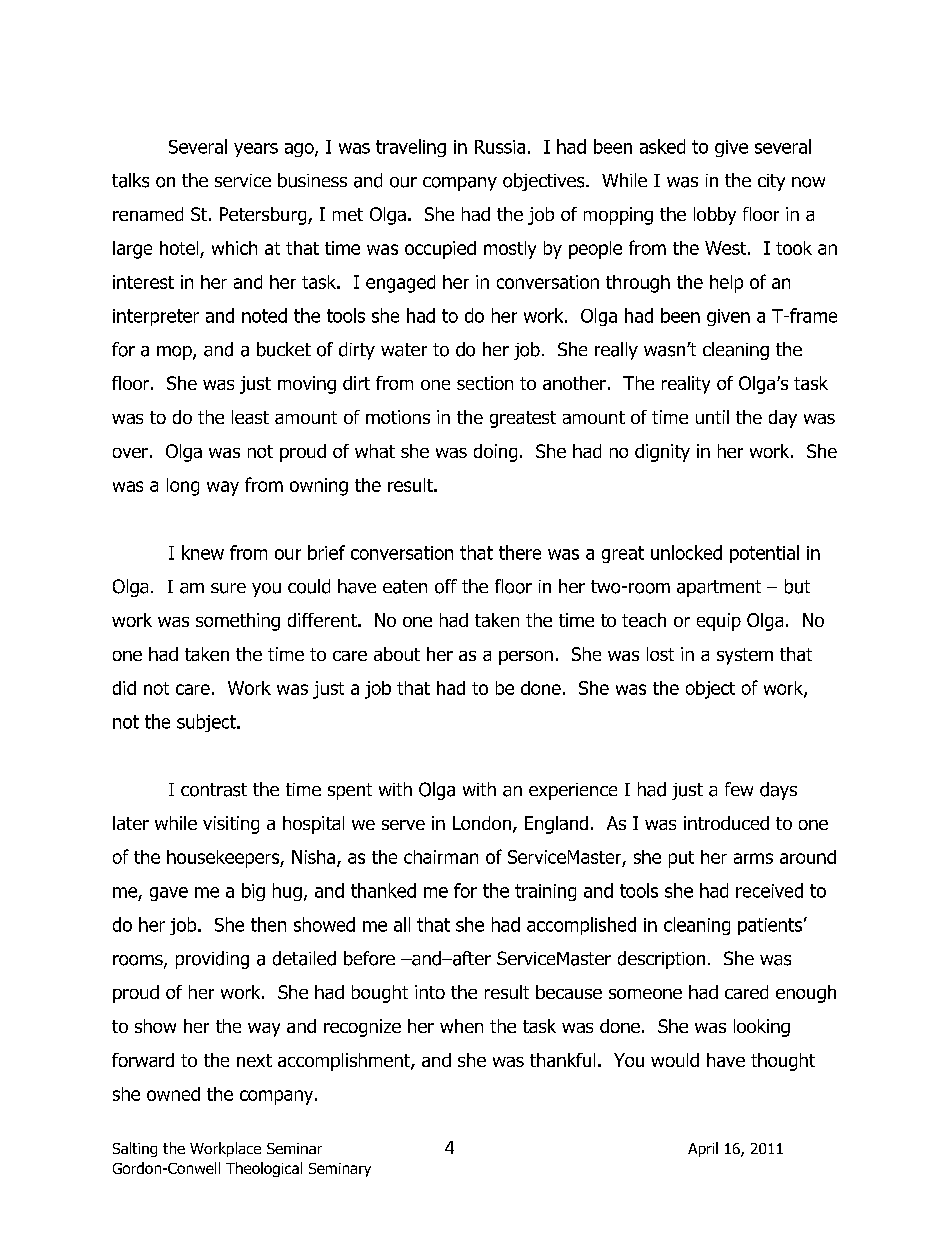  I want to click on person, so click(526, 658).
